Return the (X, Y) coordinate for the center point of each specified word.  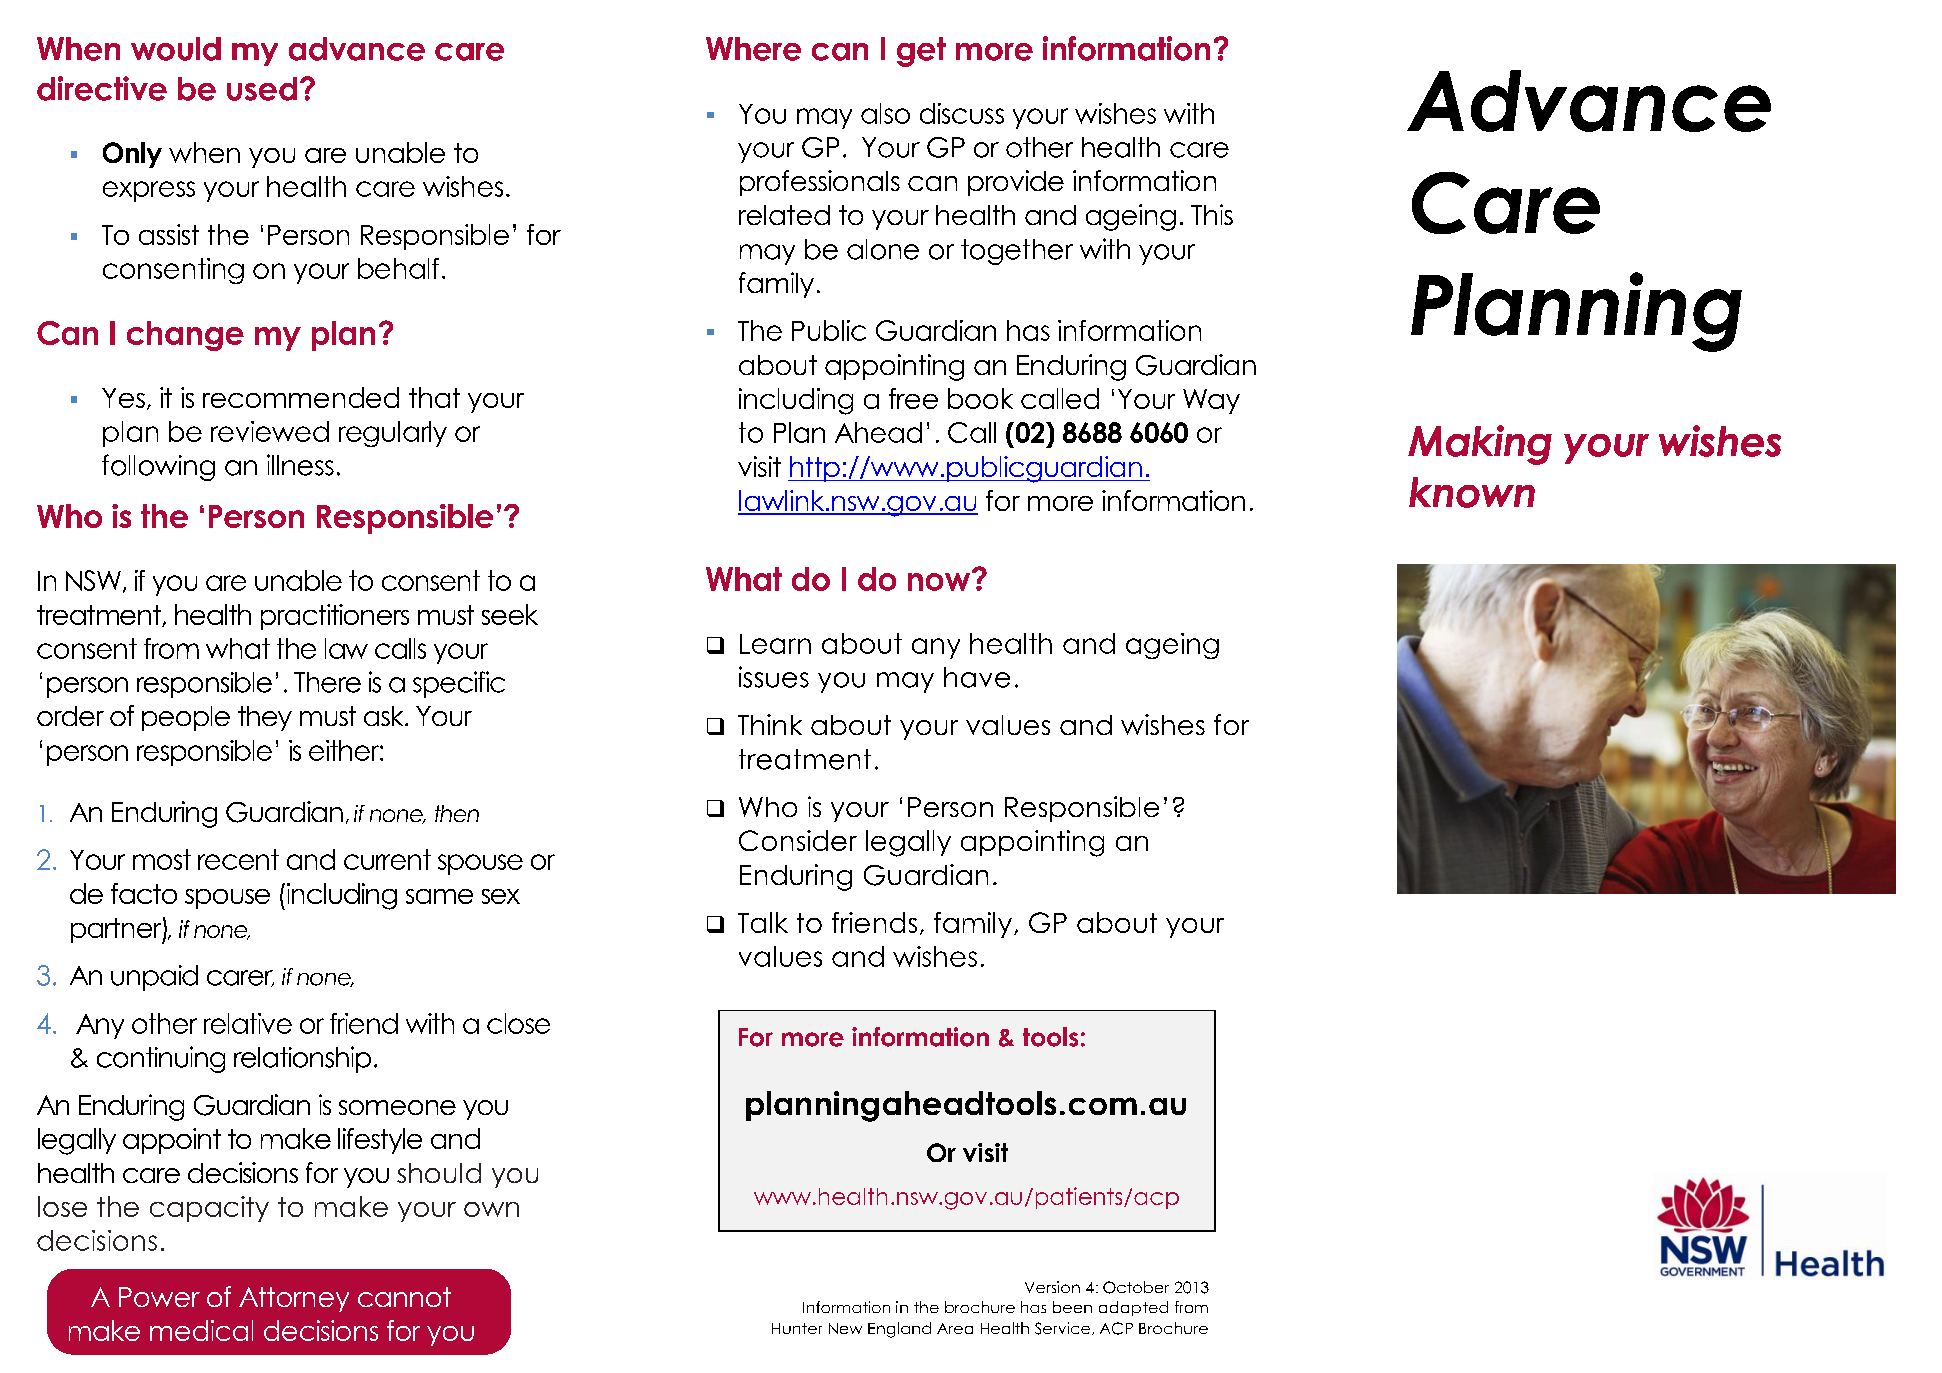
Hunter (797, 1328)
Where (753, 49)
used (262, 89)
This (1212, 214)
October (1136, 1287)
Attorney (294, 1299)
